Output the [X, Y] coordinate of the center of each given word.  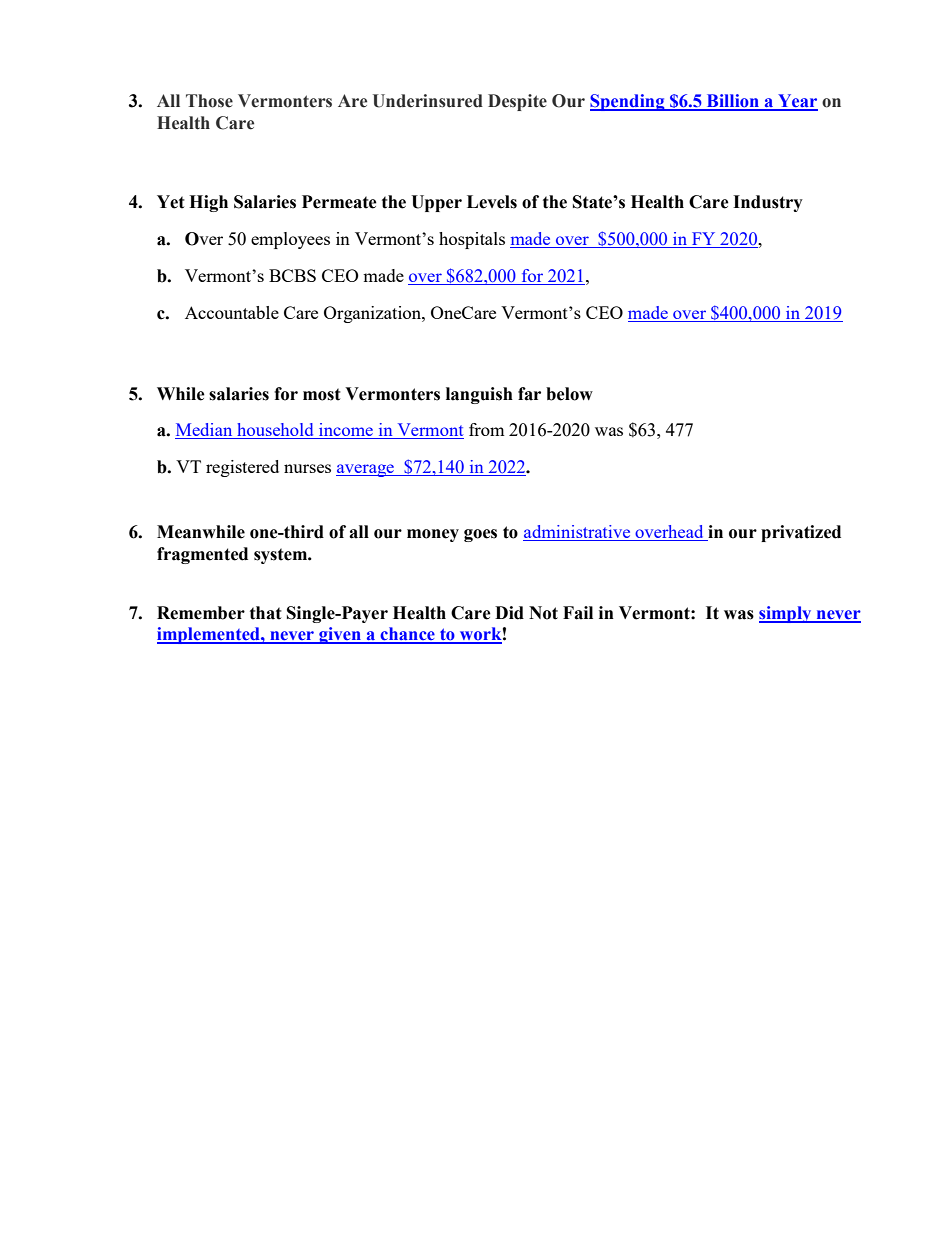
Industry [768, 203]
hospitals [472, 240]
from [487, 429]
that [266, 613]
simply [786, 614]
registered [242, 468]
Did [509, 613]
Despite [517, 102]
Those [209, 101]
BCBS [292, 275]
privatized [801, 533]
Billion [732, 102]
